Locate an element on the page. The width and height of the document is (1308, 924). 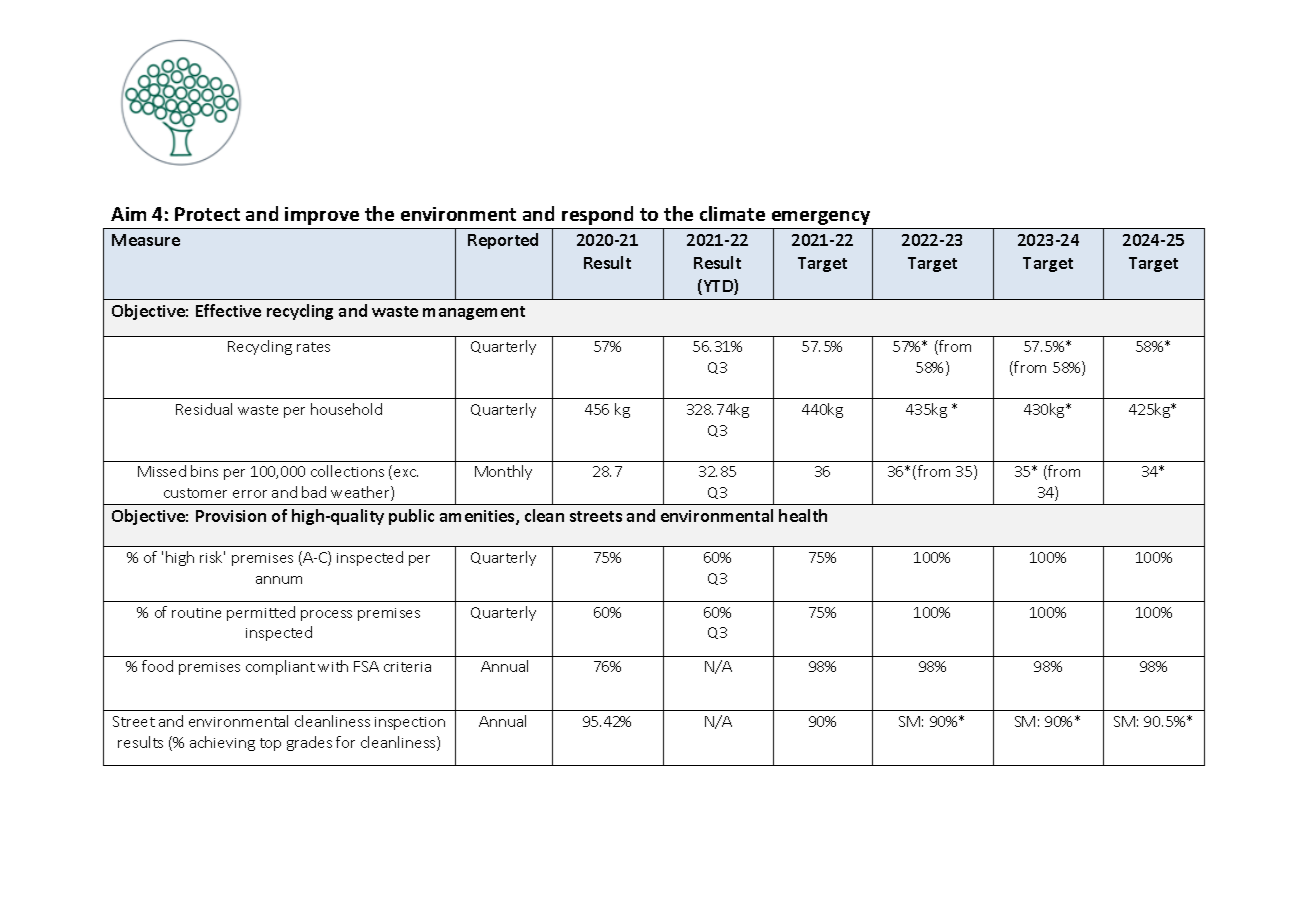
respond is located at coordinates (597, 215).
